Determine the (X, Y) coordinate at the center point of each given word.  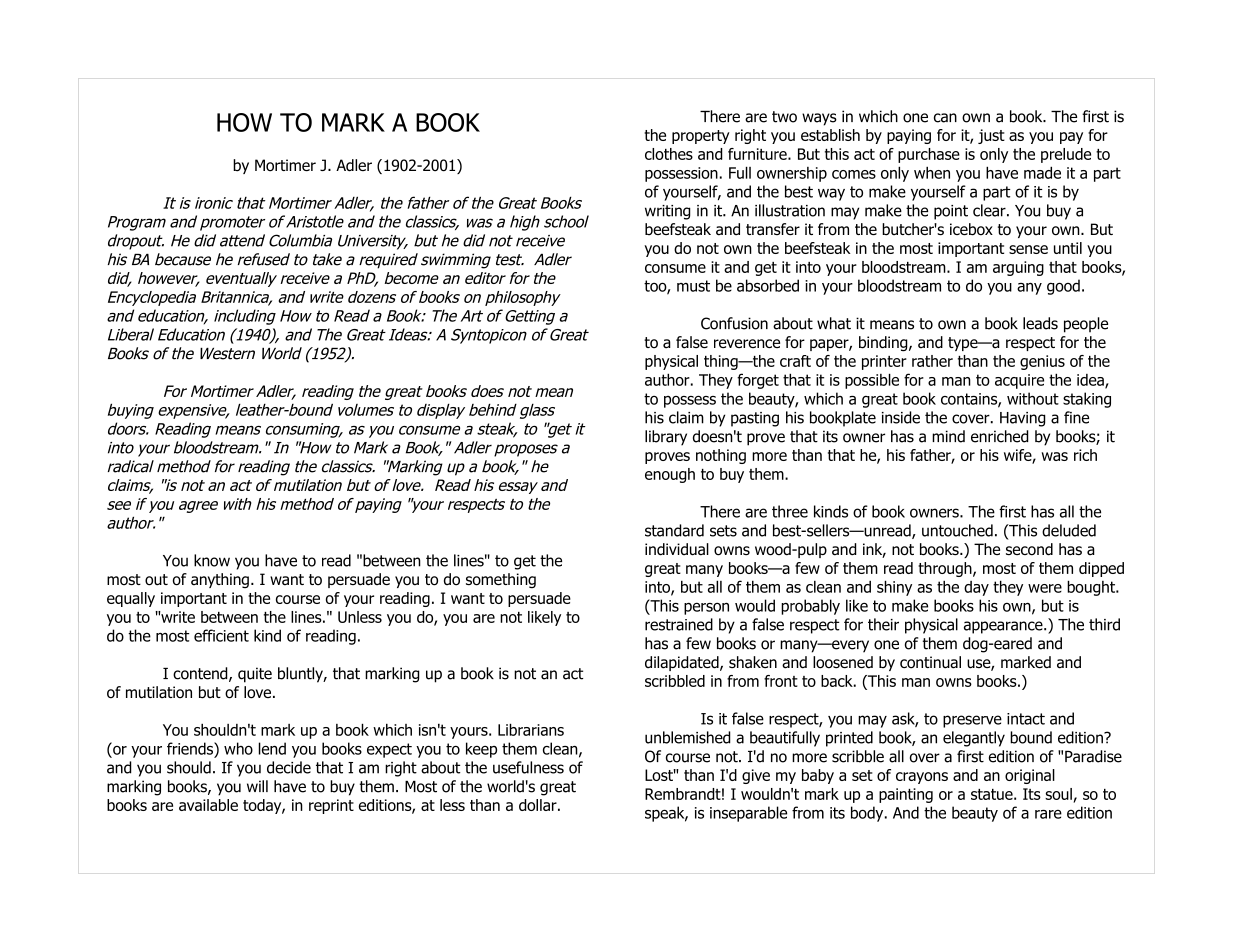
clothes (669, 154)
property (701, 137)
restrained (679, 624)
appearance (1004, 627)
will (257, 786)
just (991, 136)
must (693, 286)
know (212, 560)
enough (670, 475)
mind (948, 436)
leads (1040, 323)
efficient (221, 635)
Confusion (734, 323)
